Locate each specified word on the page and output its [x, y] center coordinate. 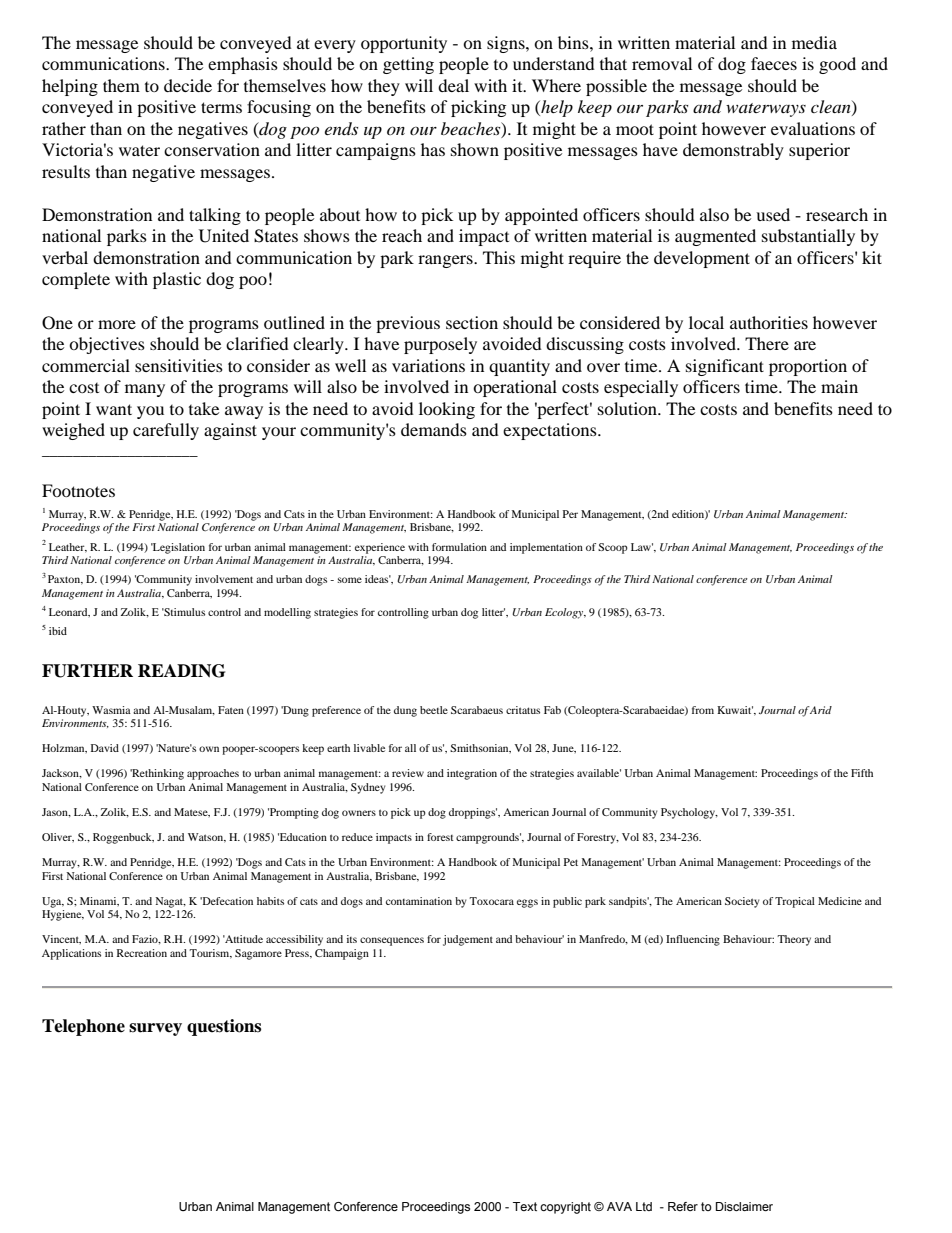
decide [188, 85]
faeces [774, 63]
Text [525, 1206]
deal [453, 85]
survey [155, 1029]
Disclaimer [744, 1206]
